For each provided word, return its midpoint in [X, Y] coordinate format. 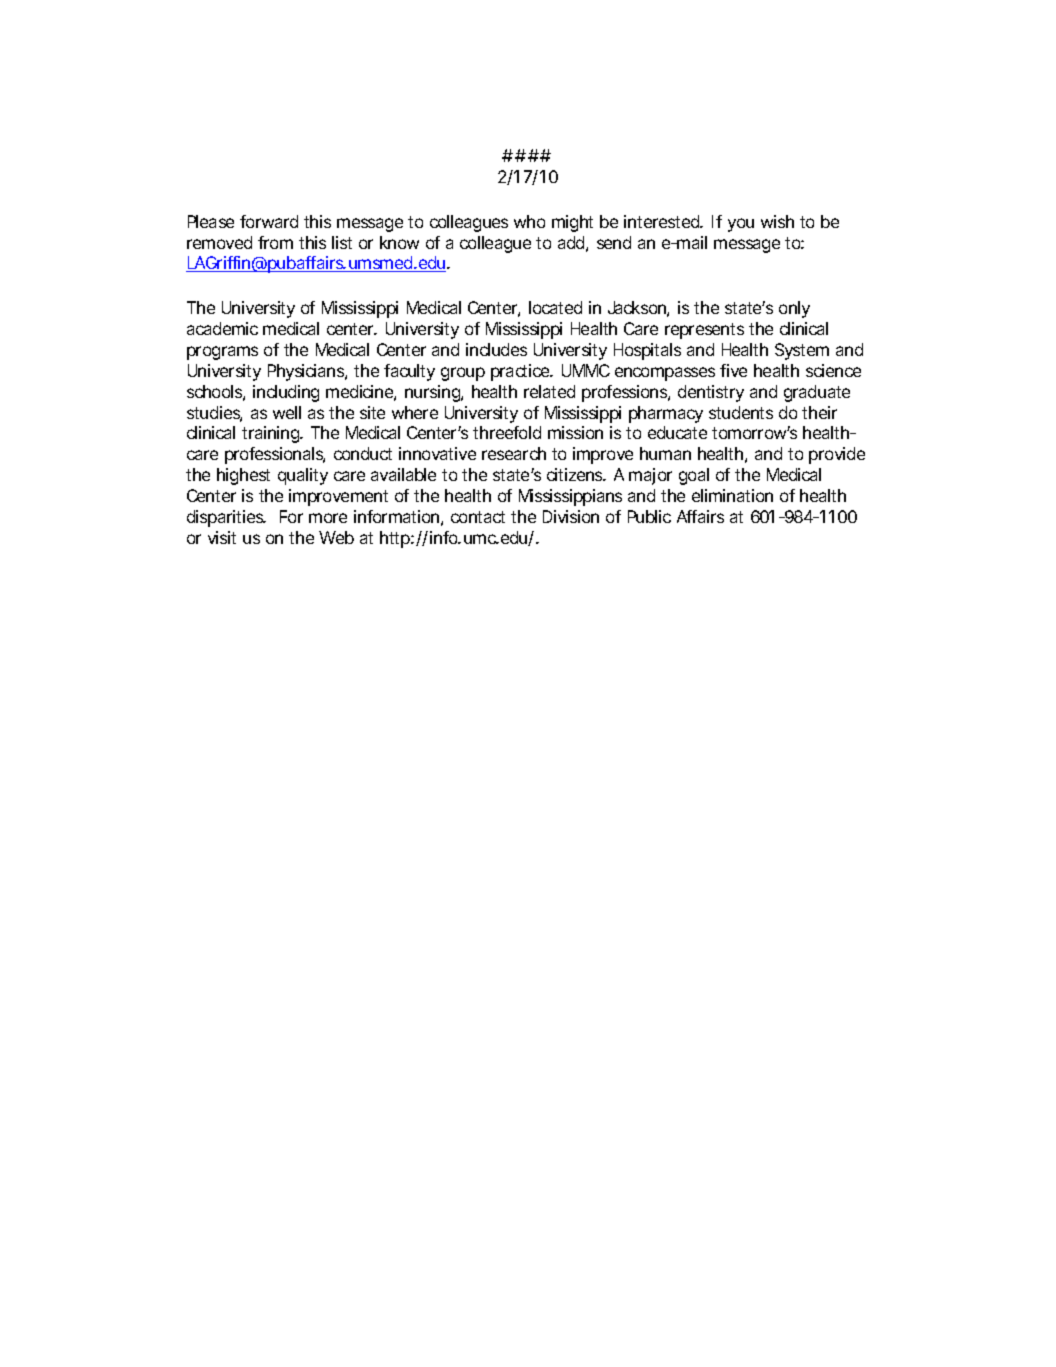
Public [649, 516]
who [529, 221]
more [328, 518]
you [741, 225]
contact [478, 517]
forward [269, 221]
